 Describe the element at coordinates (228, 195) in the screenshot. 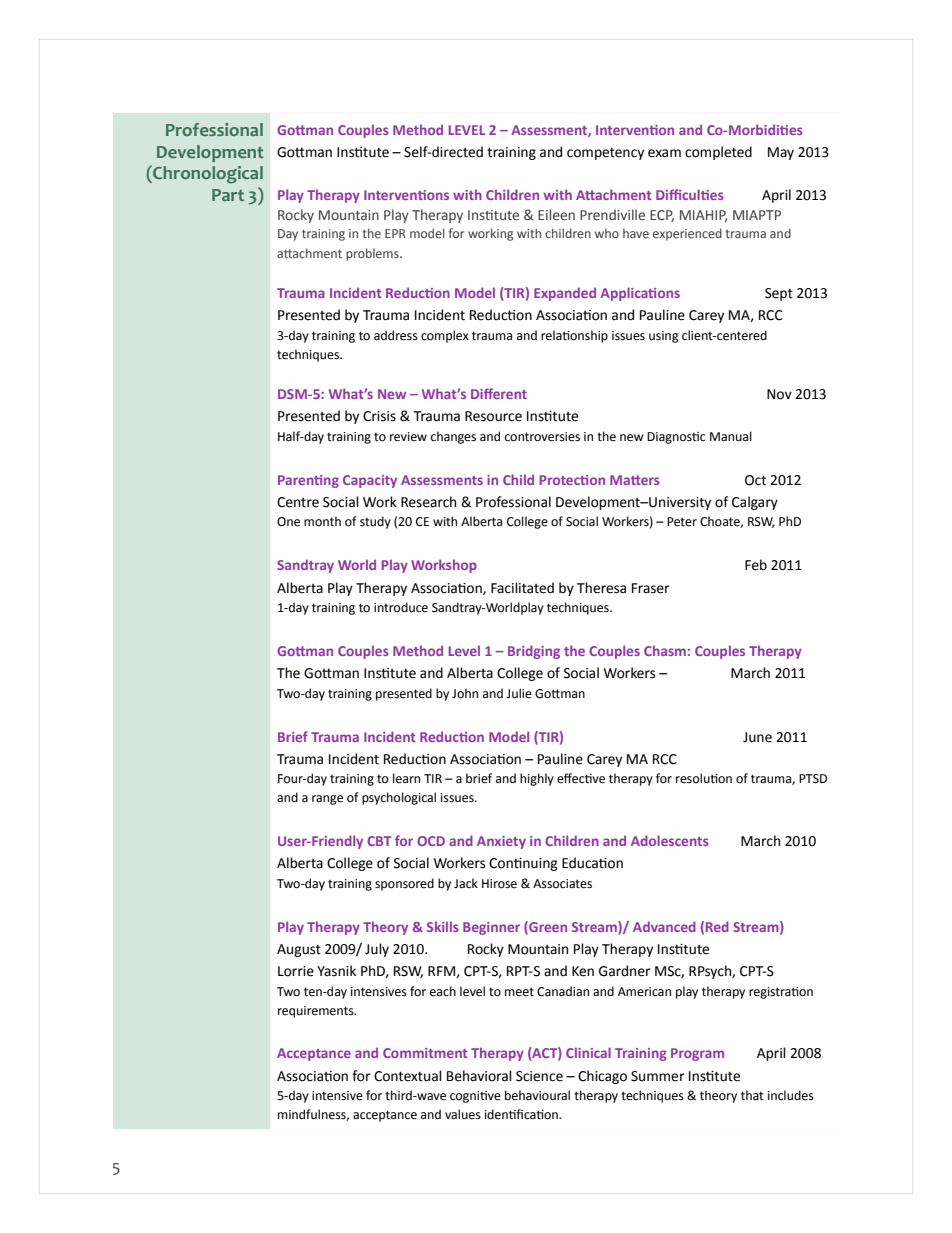

I see `Part` at that location.
